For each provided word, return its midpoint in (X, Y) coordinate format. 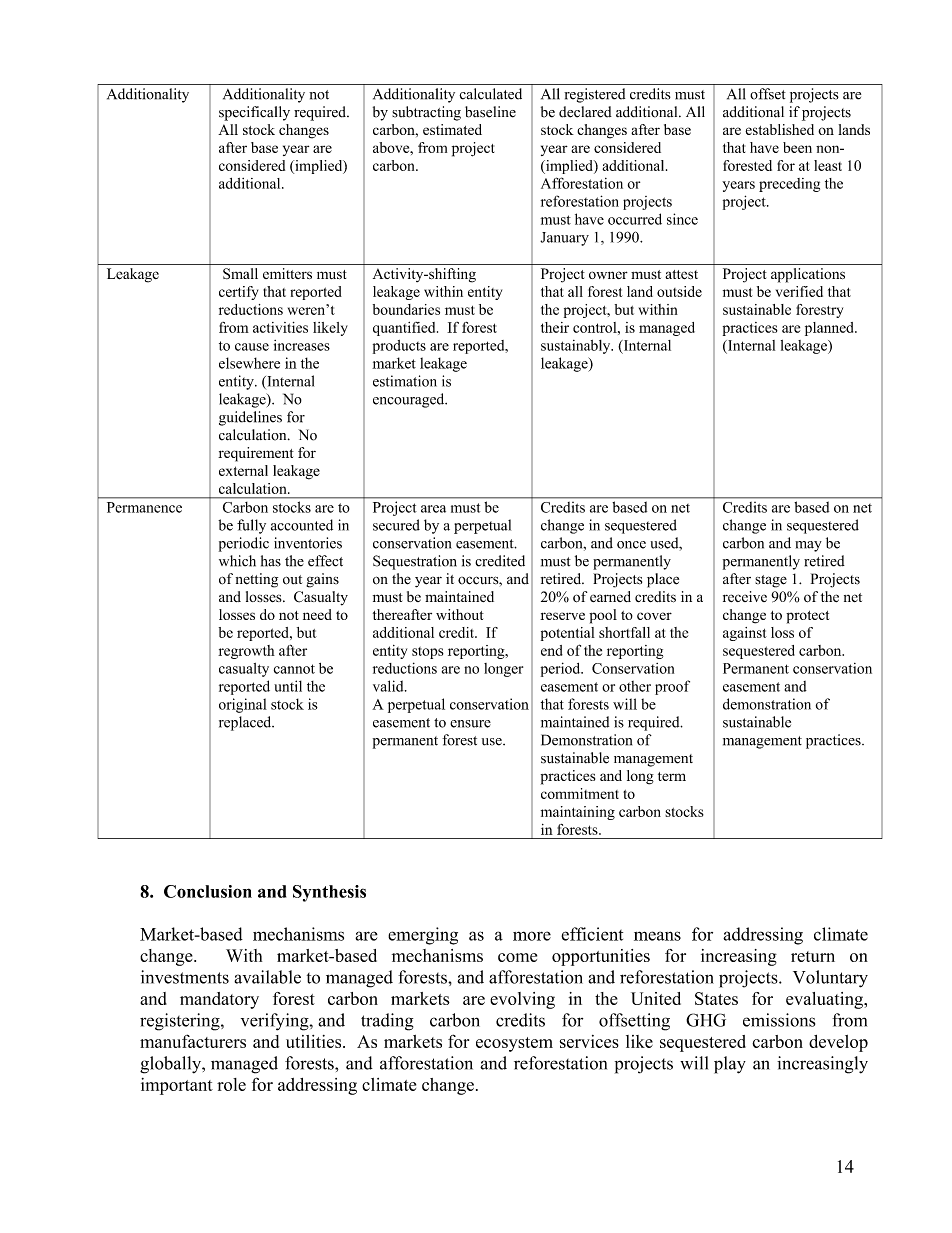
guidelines (250, 418)
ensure (470, 724)
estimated (452, 129)
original (243, 705)
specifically (254, 113)
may (808, 546)
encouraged (410, 400)
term (672, 776)
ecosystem (514, 1044)
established (779, 129)
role (231, 1084)
